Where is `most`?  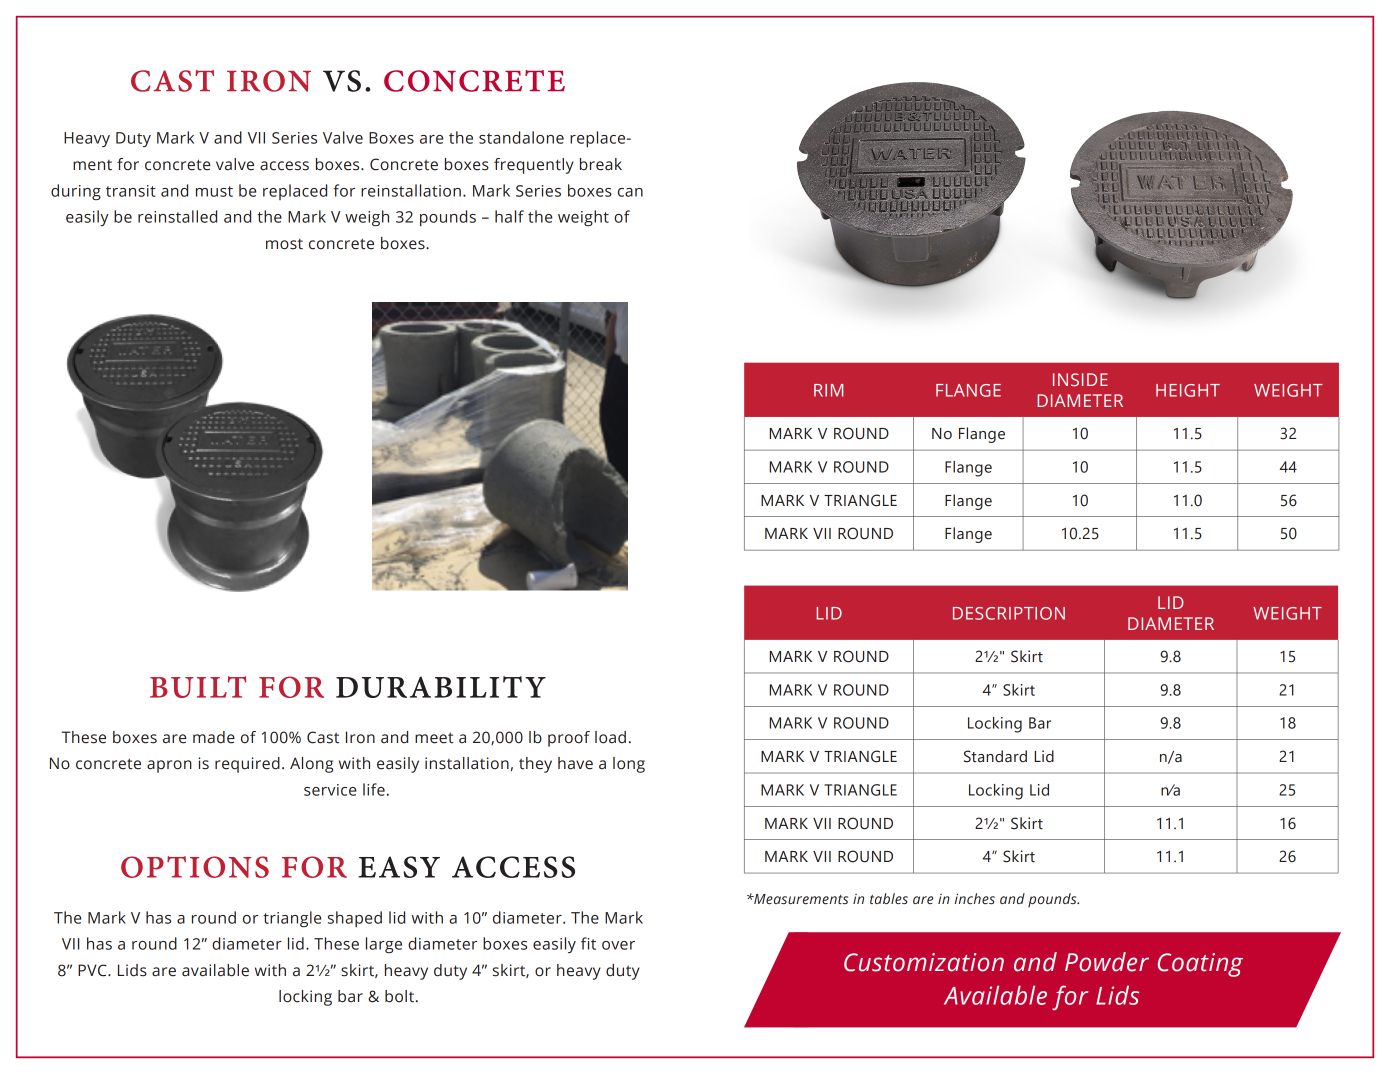
most is located at coordinates (284, 244).
